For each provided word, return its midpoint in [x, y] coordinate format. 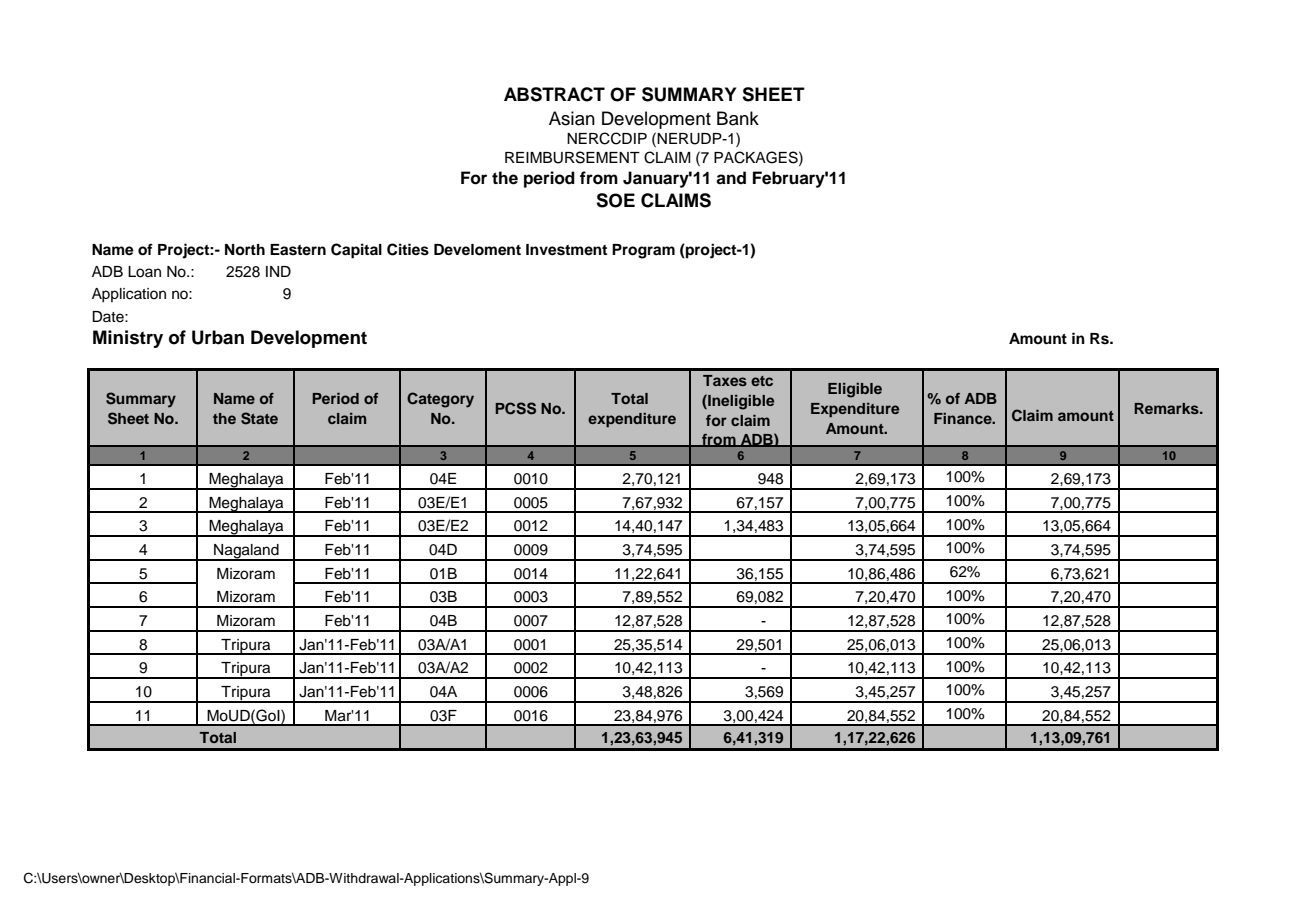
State [259, 418]
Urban [218, 337]
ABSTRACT [554, 94]
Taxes [725, 380]
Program [643, 251]
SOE [615, 200]
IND [278, 271]
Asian [572, 118]
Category [440, 400]
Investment [566, 250]
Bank [738, 118]
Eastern [298, 250]
